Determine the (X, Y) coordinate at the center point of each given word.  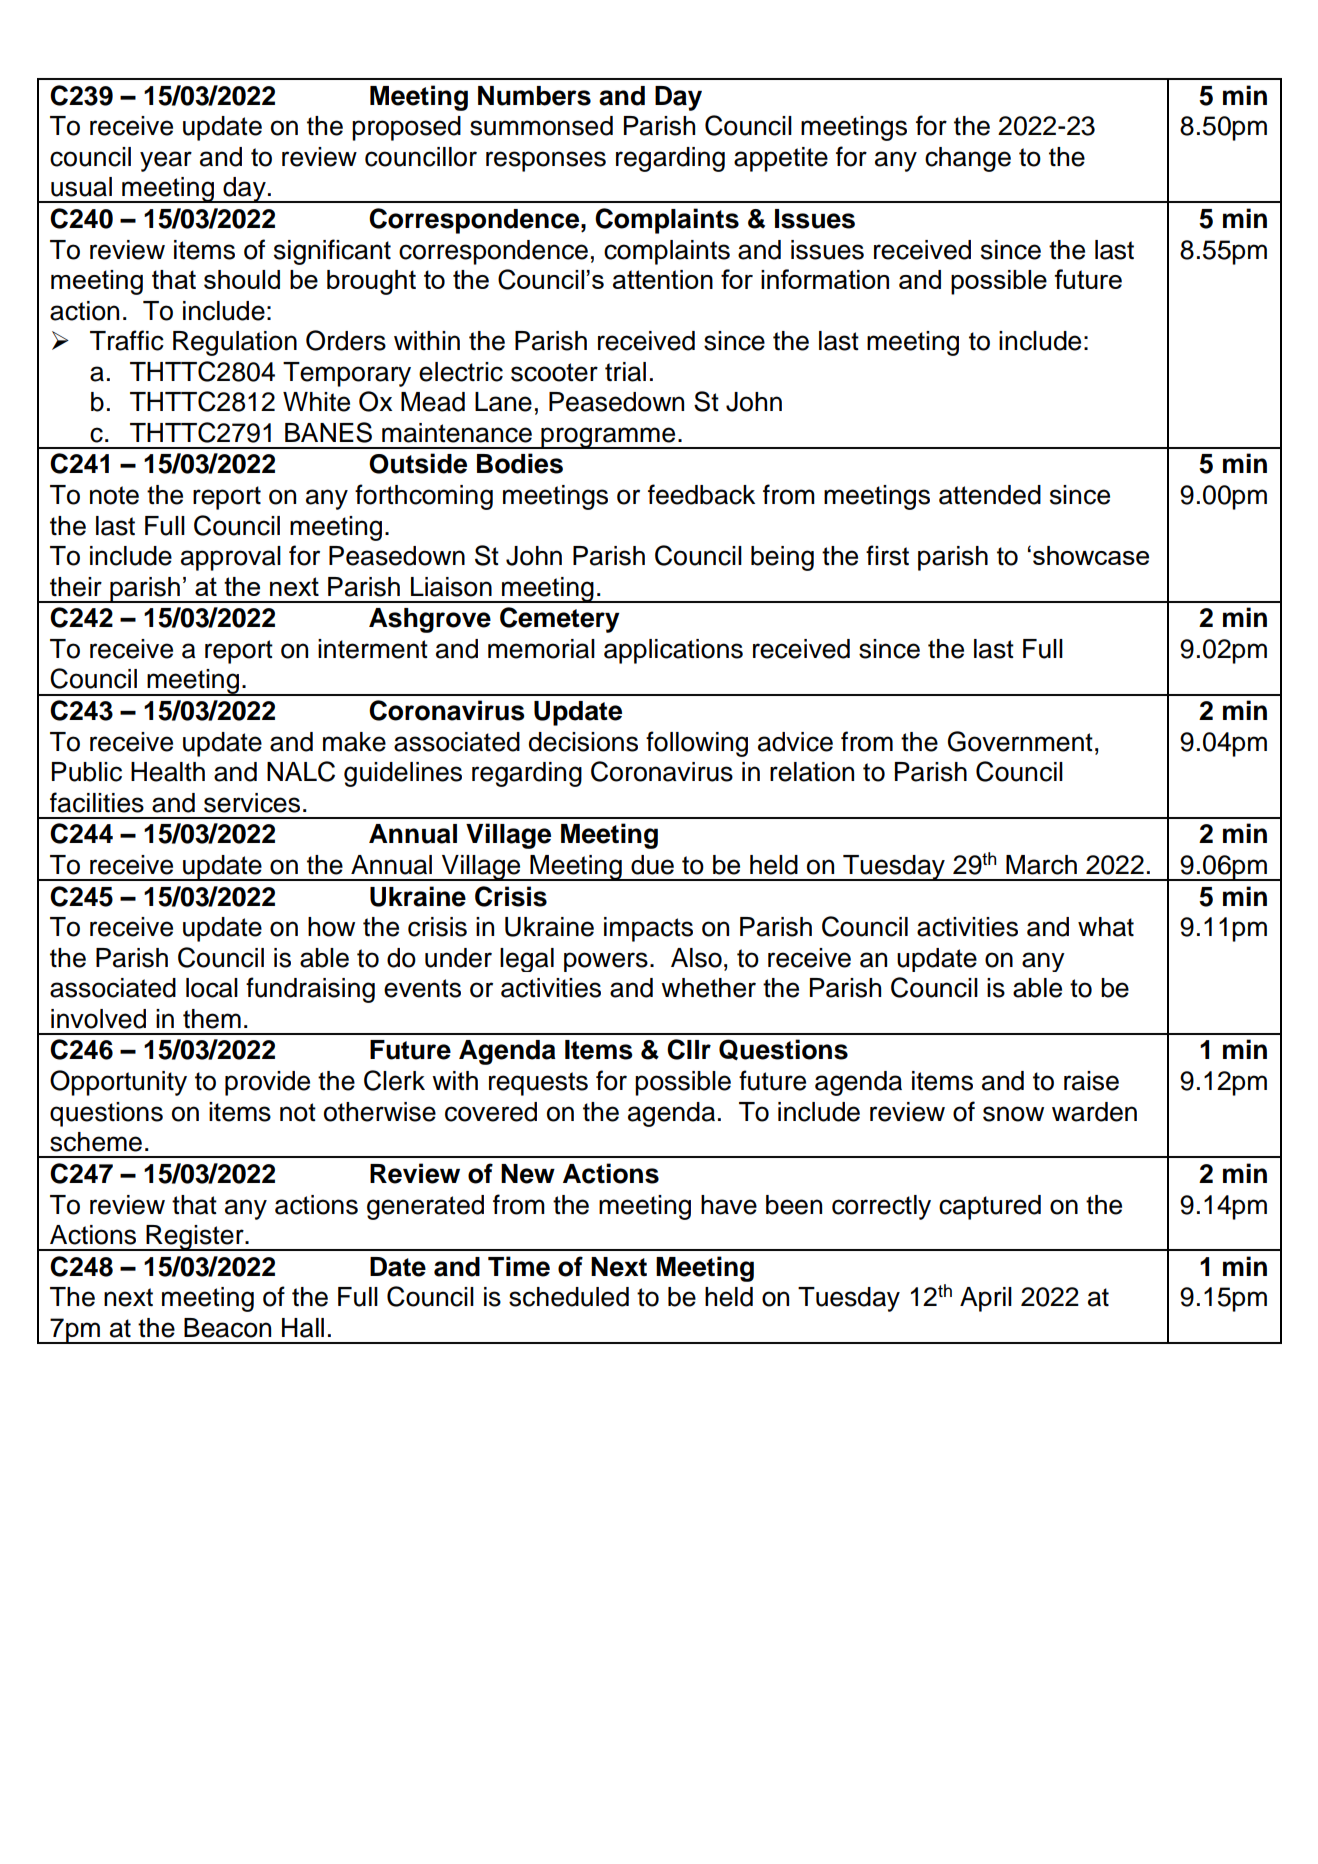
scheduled (569, 1297)
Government (1020, 741)
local (212, 988)
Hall (303, 1328)
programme (608, 438)
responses (546, 161)
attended (990, 495)
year (166, 161)
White (316, 402)
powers (606, 962)
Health (168, 772)
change (968, 159)
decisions (583, 742)
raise (1091, 1081)
